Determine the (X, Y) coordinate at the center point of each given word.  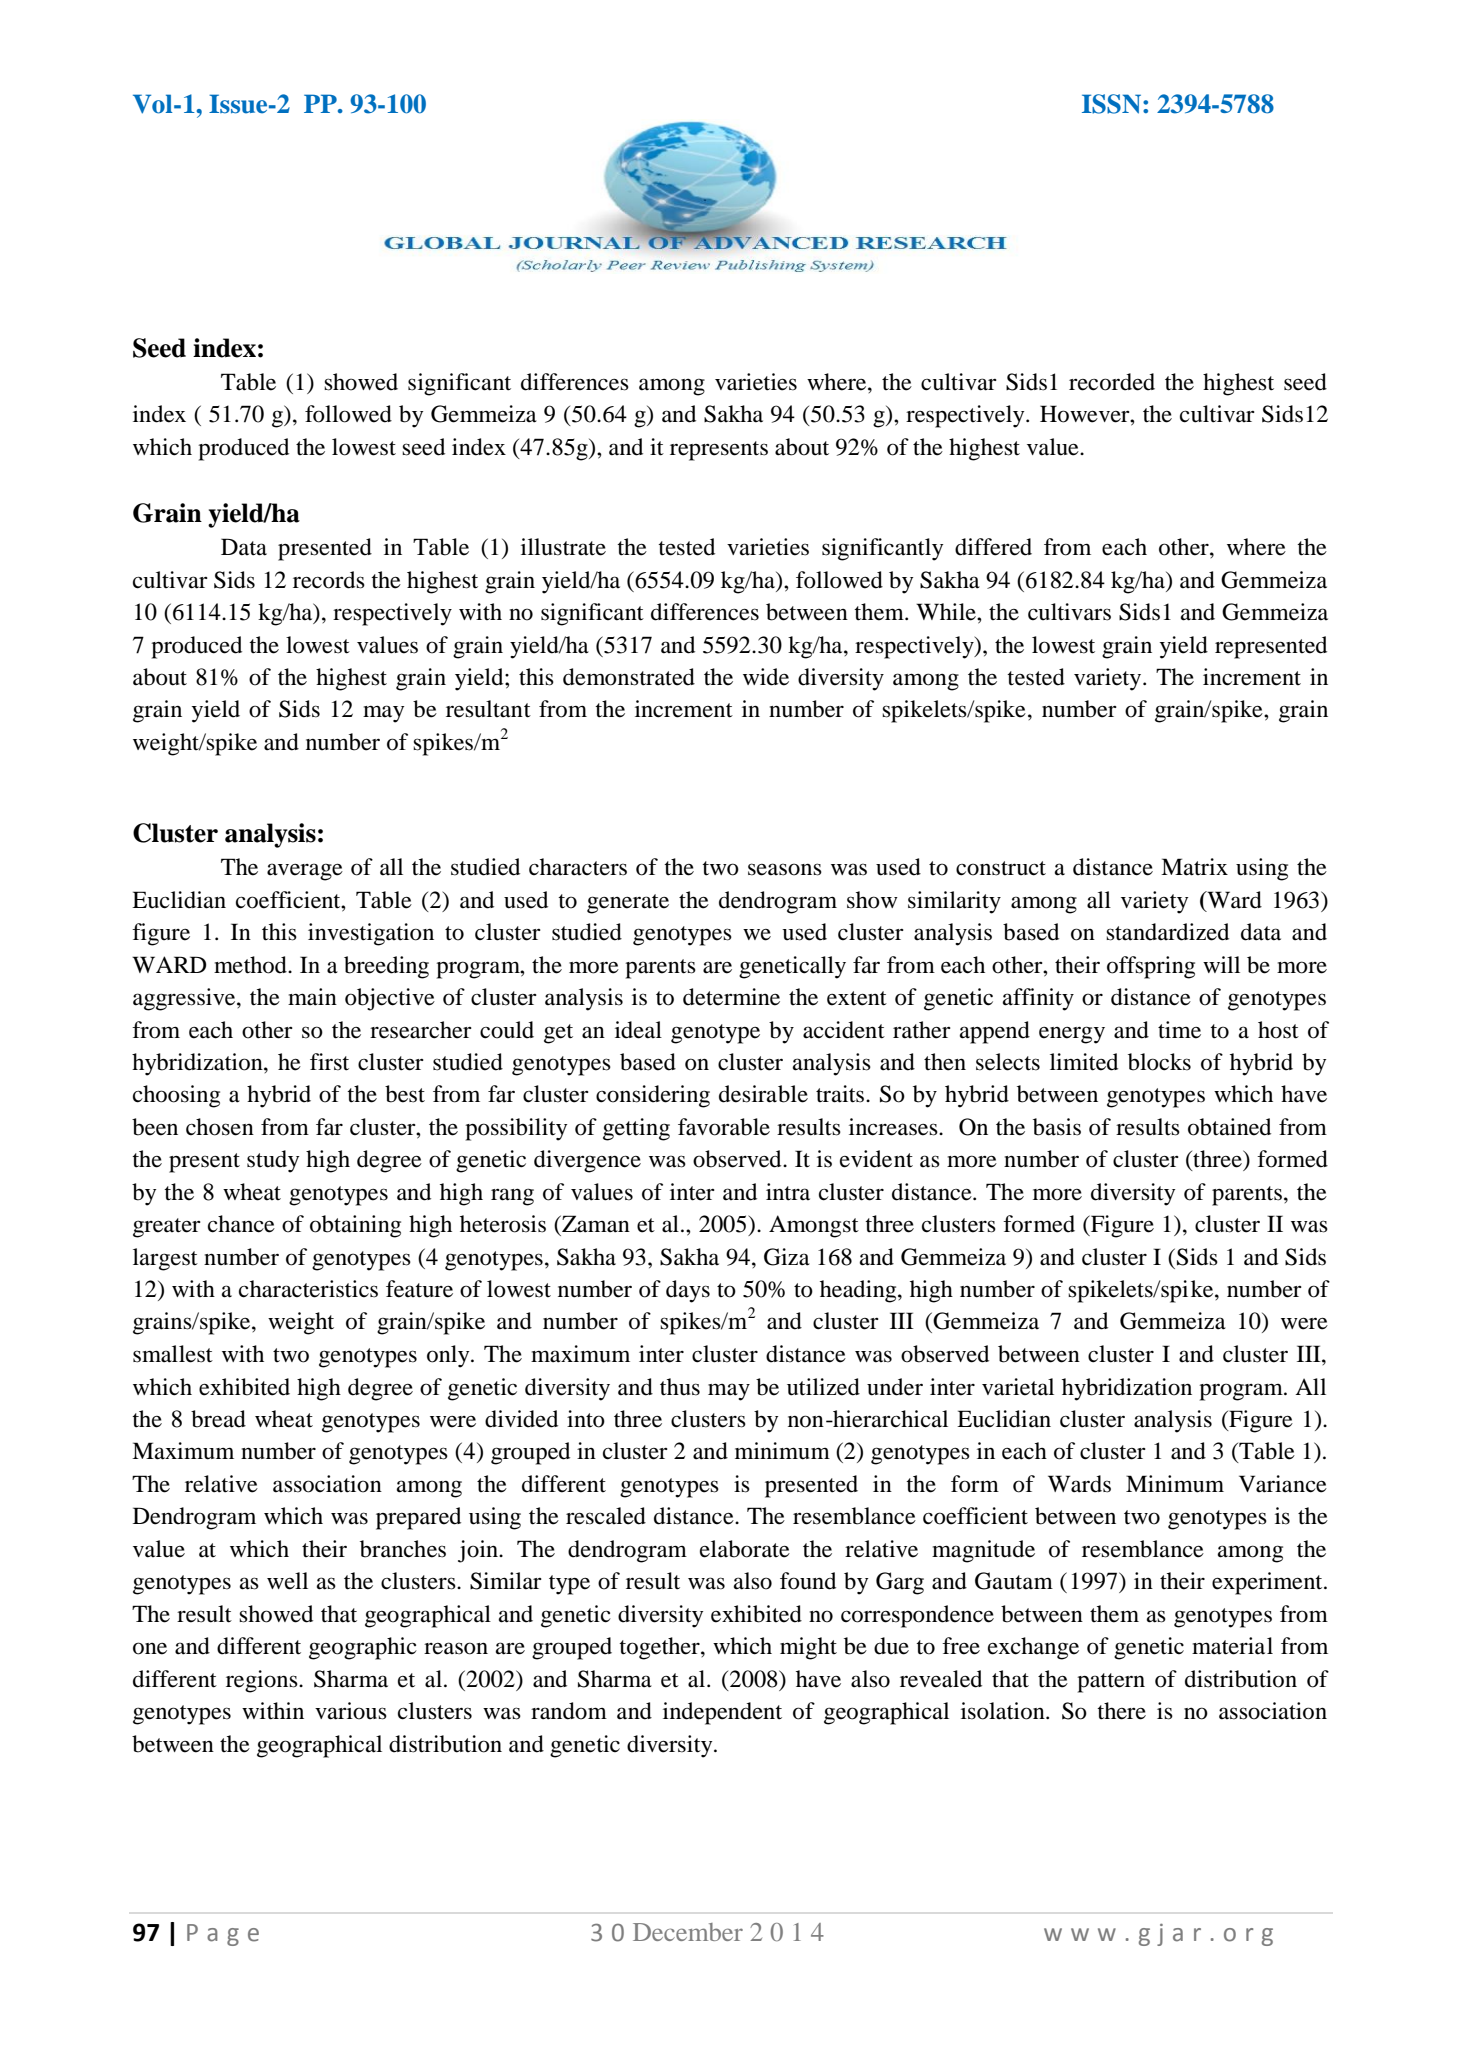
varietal (1018, 1387)
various (351, 1711)
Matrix (1194, 867)
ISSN (1111, 104)
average (305, 872)
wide (766, 677)
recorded (1112, 382)
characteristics (308, 1289)
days (688, 1291)
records (329, 580)
